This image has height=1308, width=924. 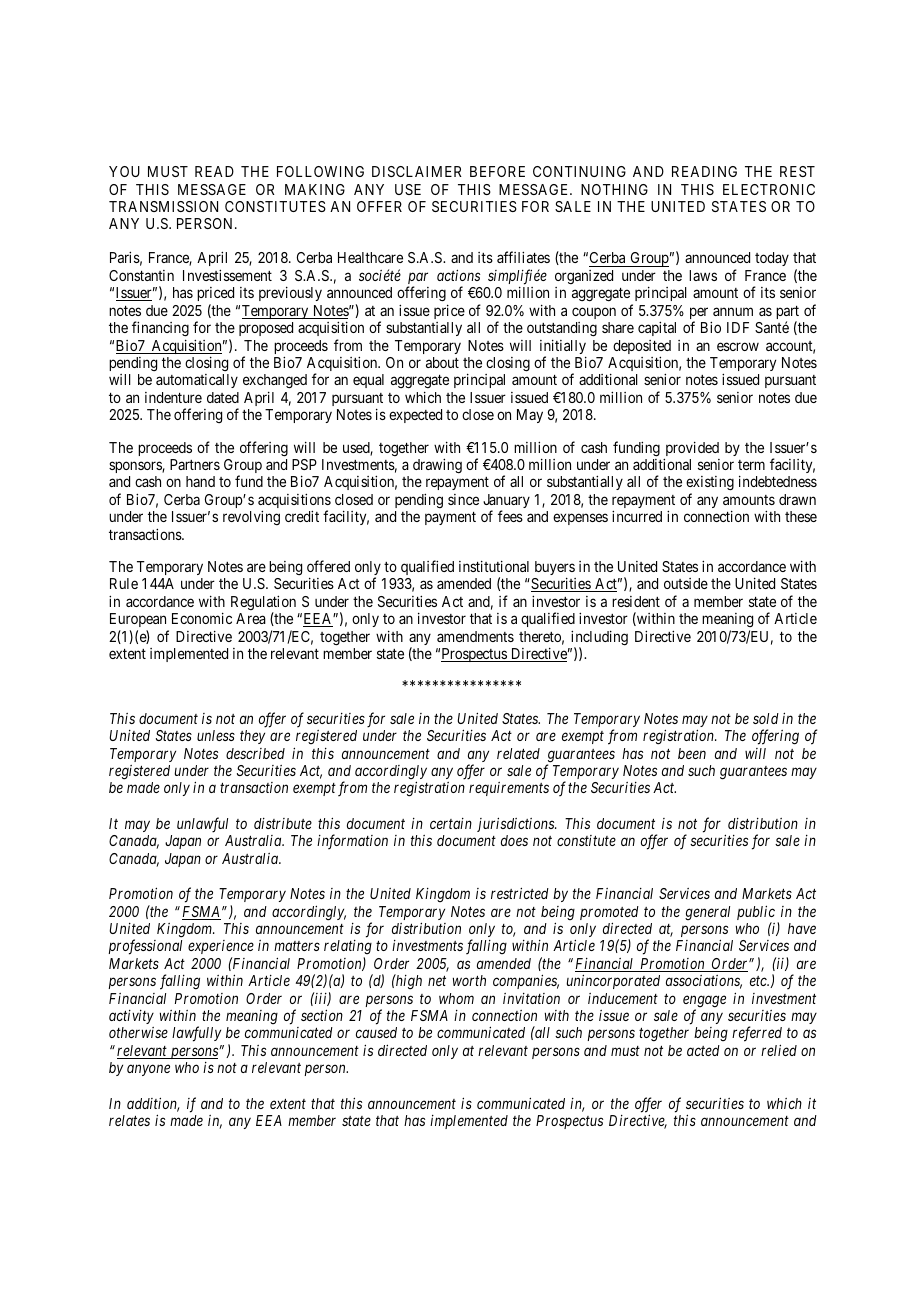 I want to click on ELECTRONIC, so click(x=769, y=189).
